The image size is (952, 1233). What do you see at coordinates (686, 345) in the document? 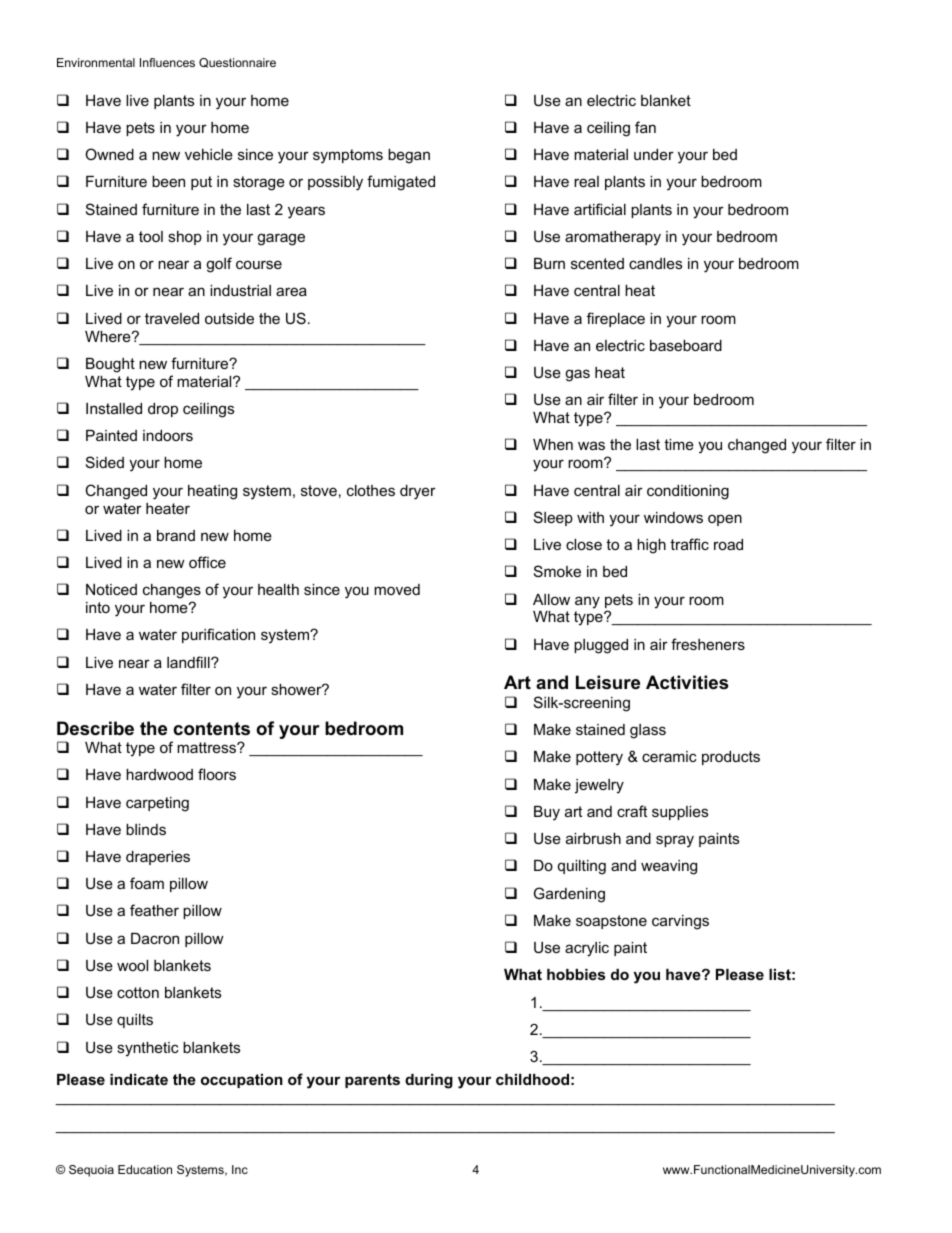
I see `baseboard` at bounding box center [686, 345].
